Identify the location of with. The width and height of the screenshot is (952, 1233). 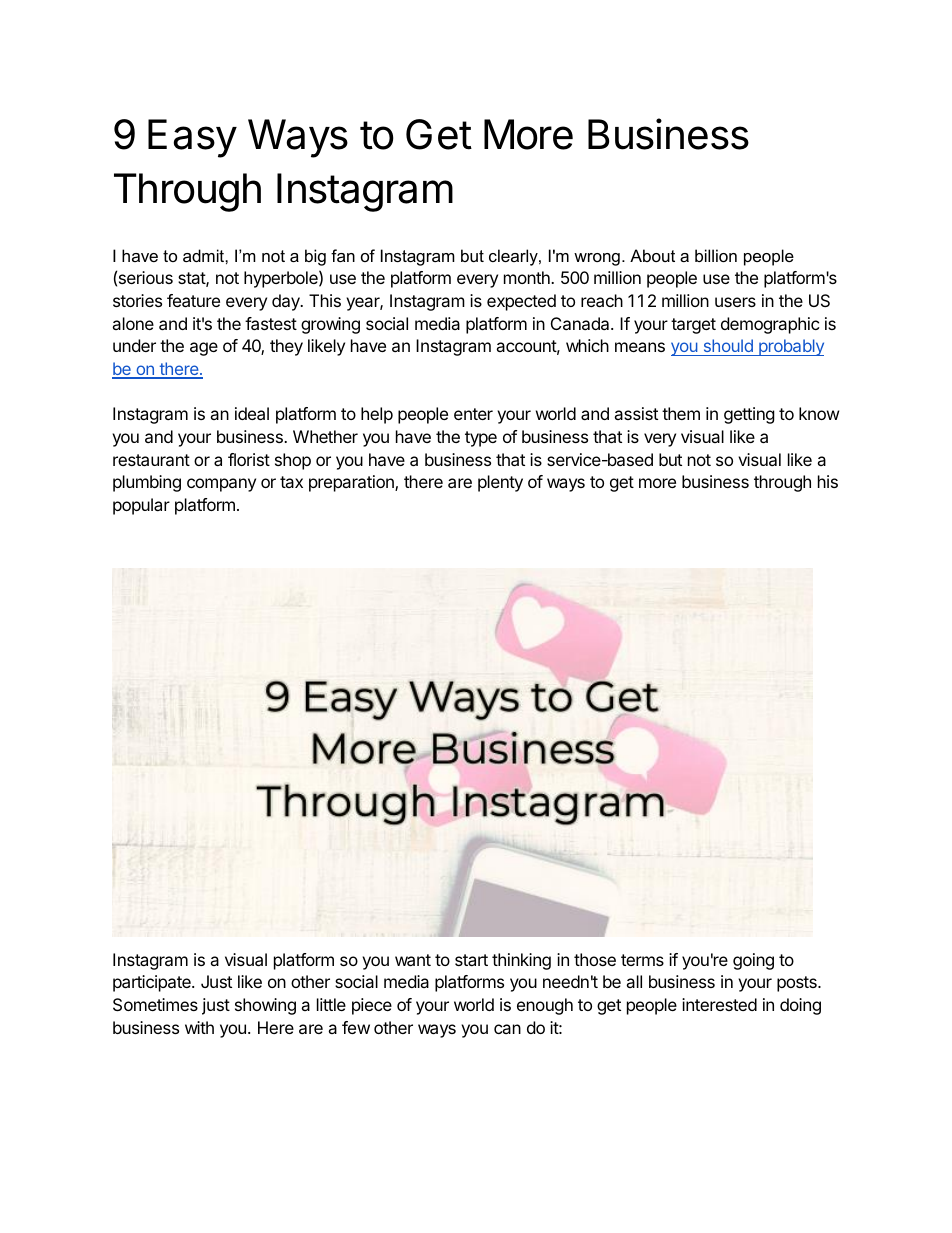
(199, 1027).
